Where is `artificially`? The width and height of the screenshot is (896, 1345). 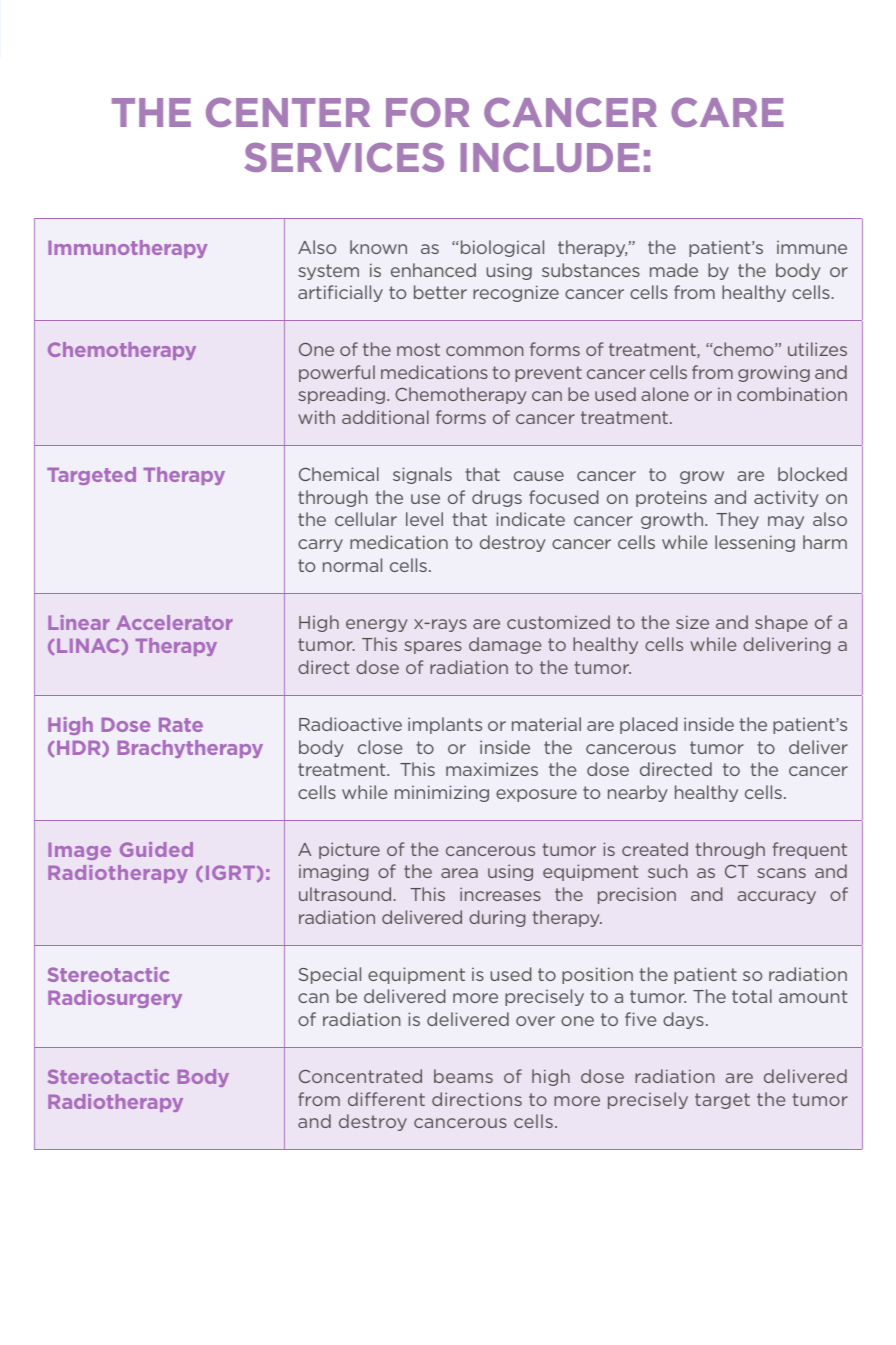
artificially is located at coordinates (340, 293).
